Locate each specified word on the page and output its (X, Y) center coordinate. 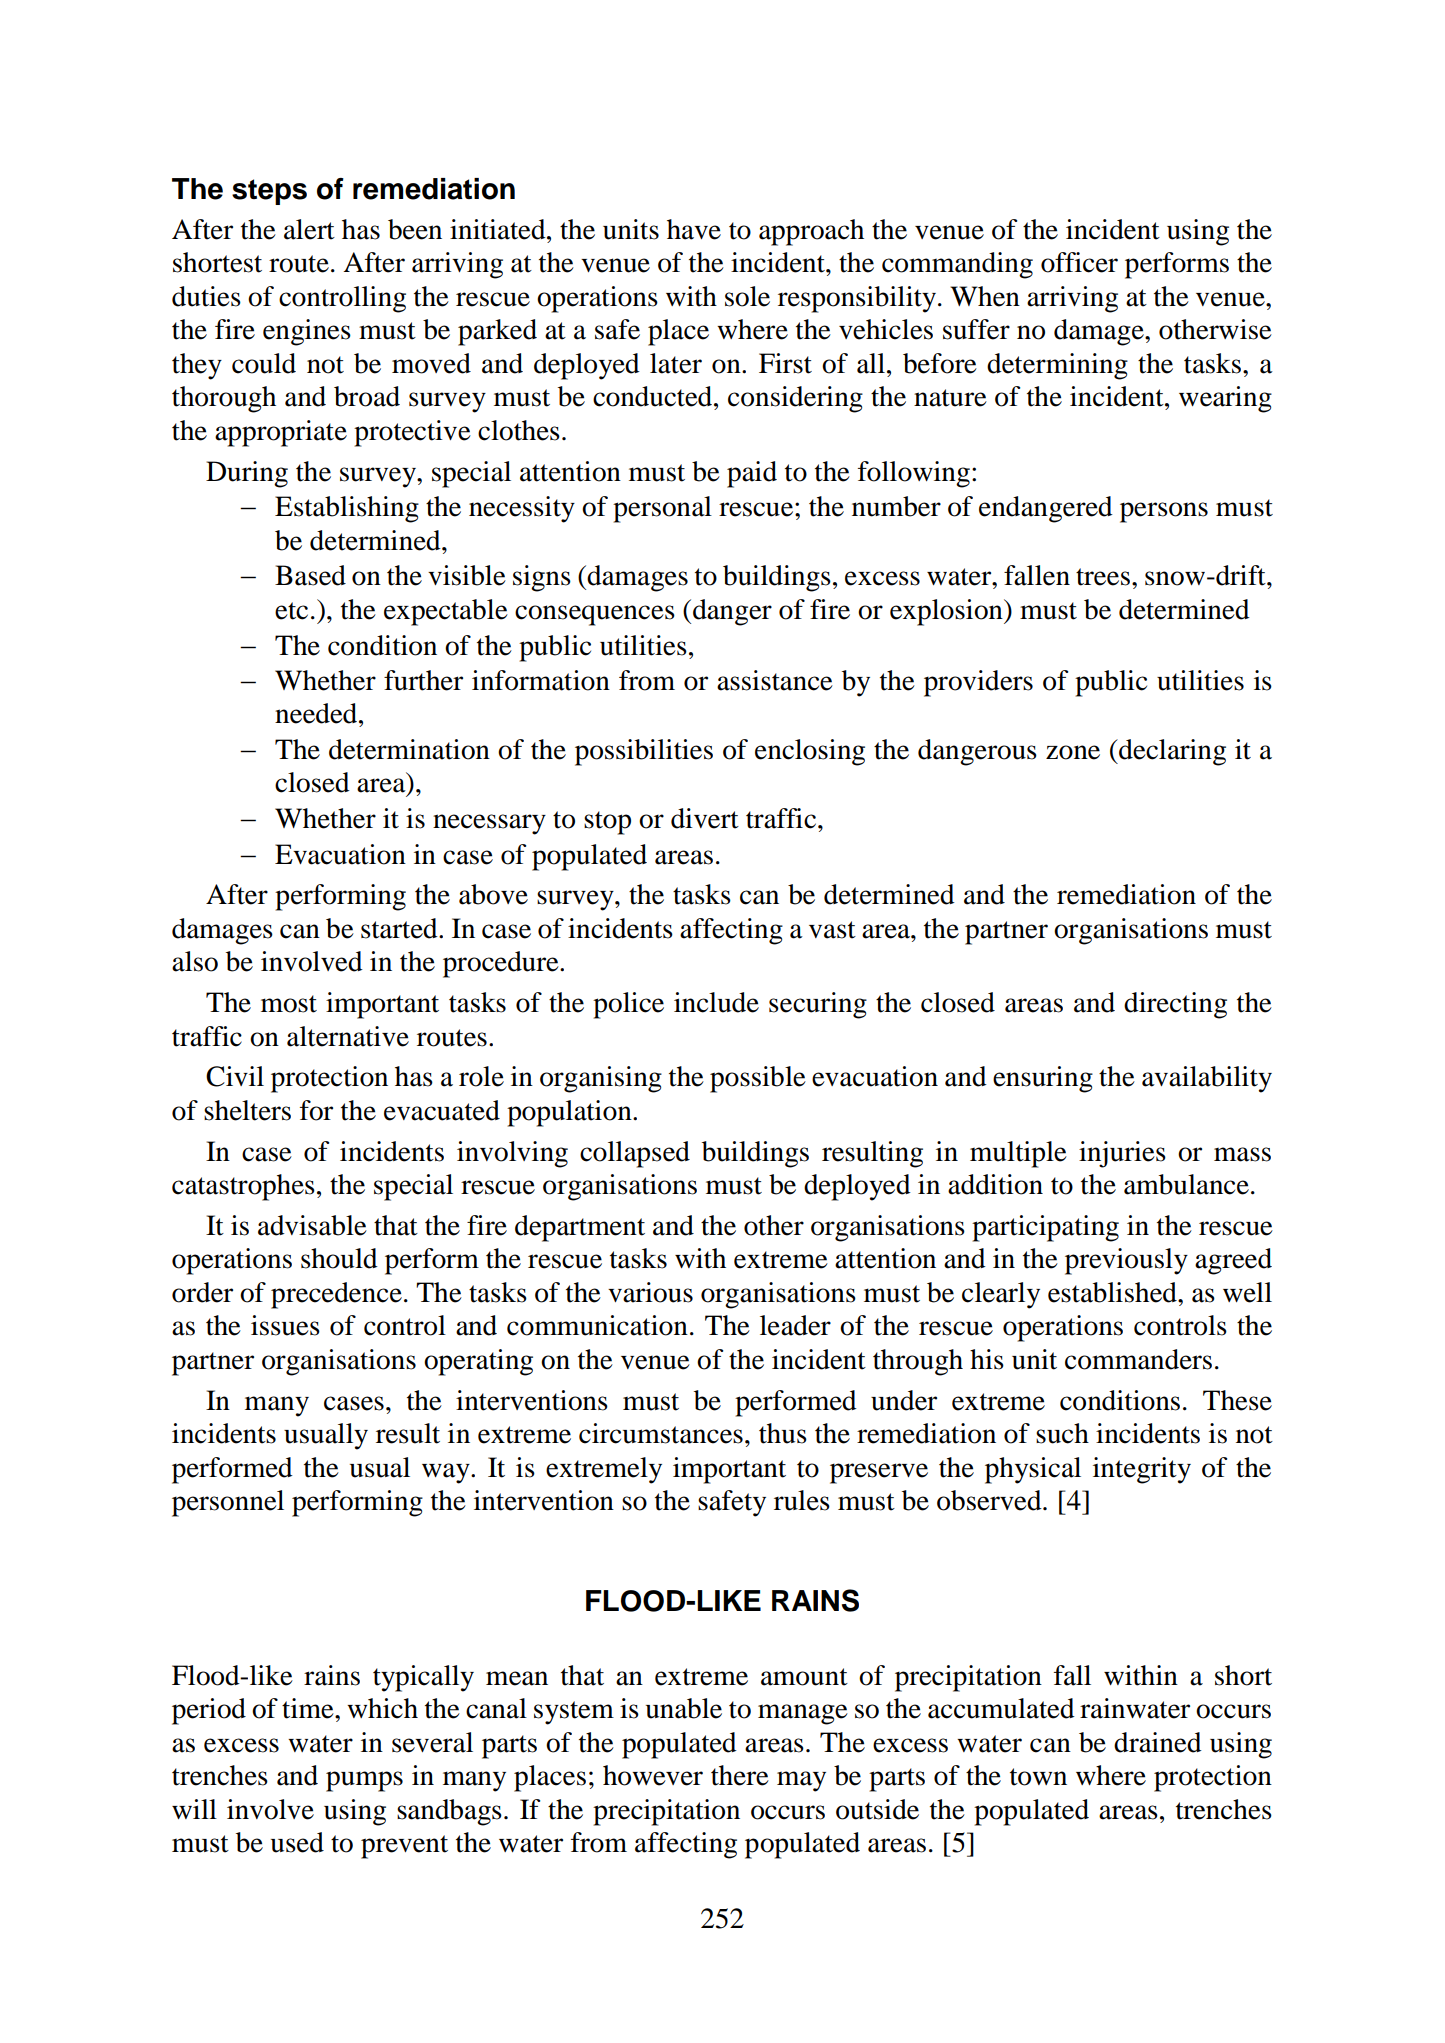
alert (309, 229)
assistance (775, 680)
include (716, 1002)
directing (1175, 1005)
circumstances (661, 1433)
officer (1079, 262)
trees (1103, 577)
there (740, 1775)
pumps (364, 1781)
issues (285, 1325)
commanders (1138, 1359)
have (694, 229)
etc (291, 611)
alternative (348, 1036)
